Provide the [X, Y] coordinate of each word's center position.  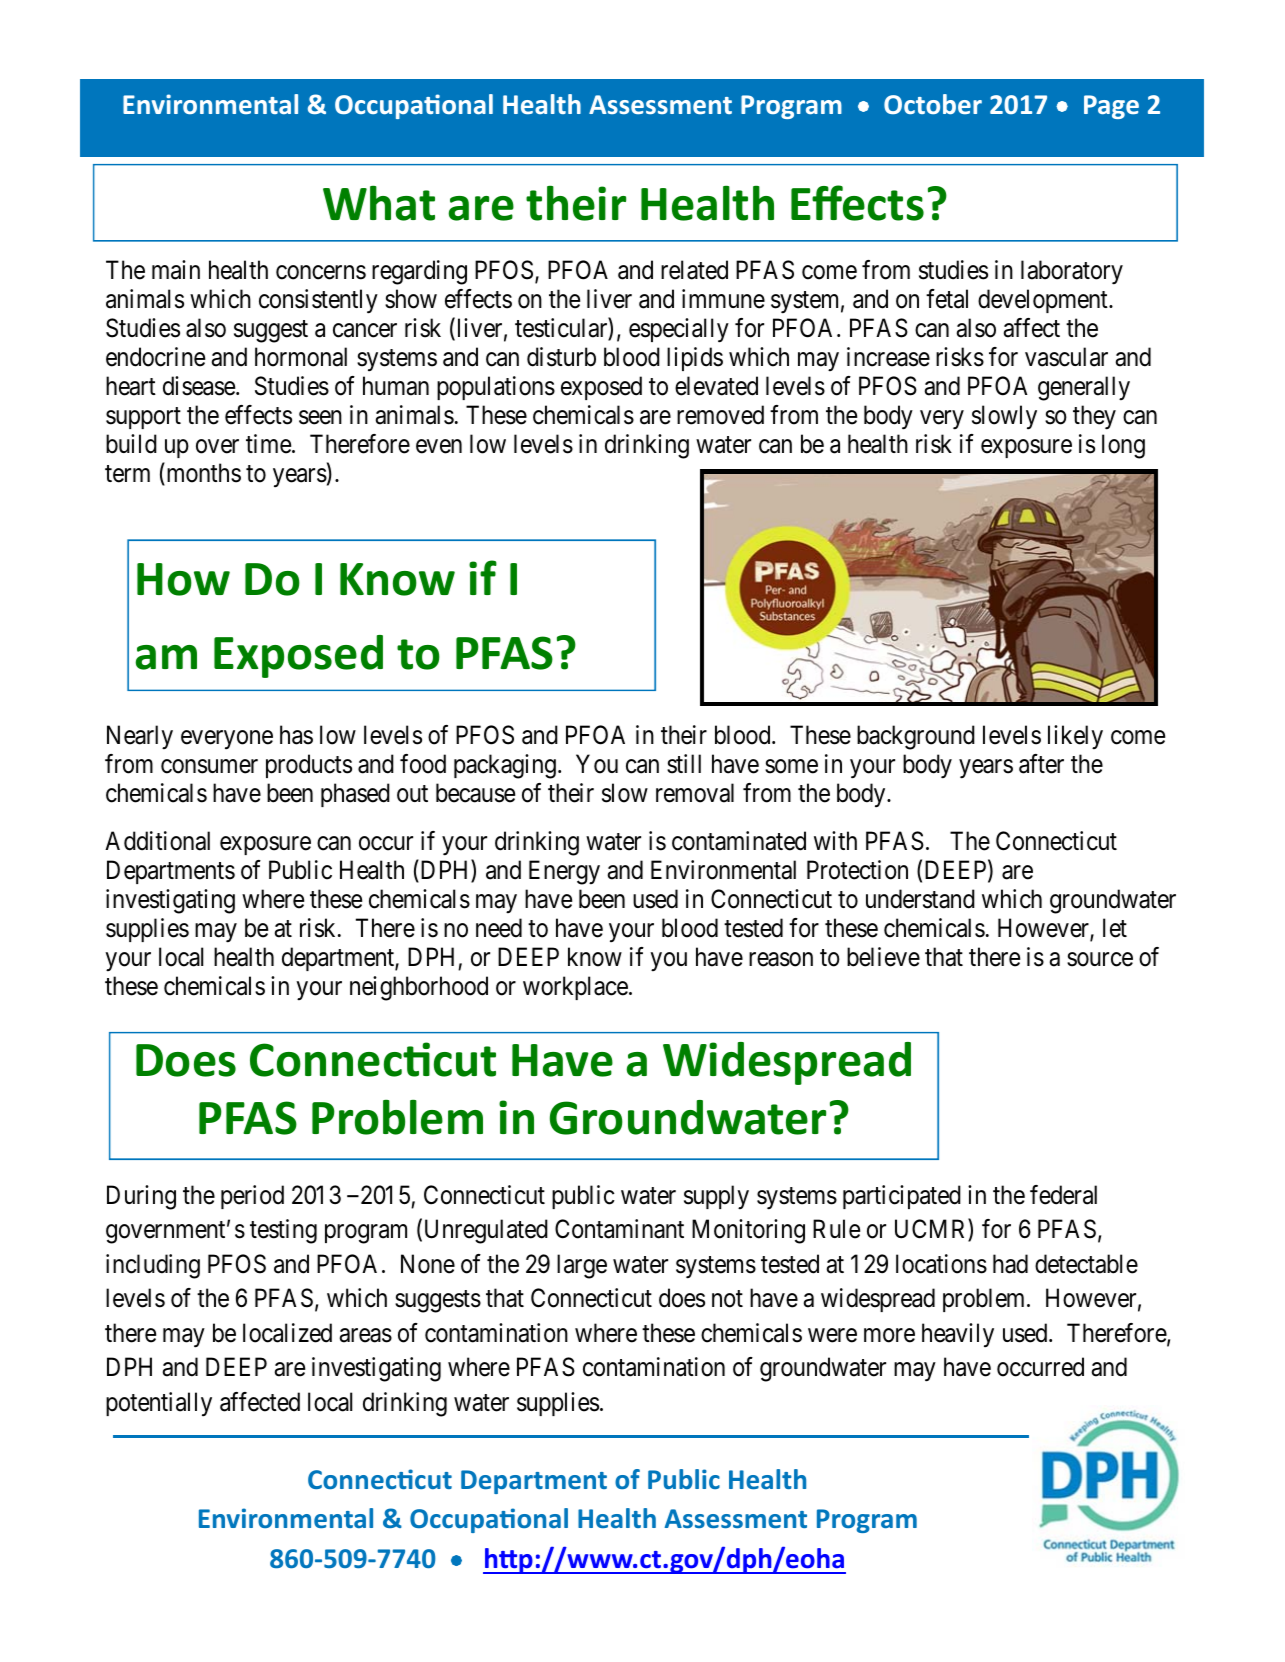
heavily [958, 1335]
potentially [159, 1404]
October [933, 104]
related [694, 270]
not [727, 1299]
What [379, 203]
